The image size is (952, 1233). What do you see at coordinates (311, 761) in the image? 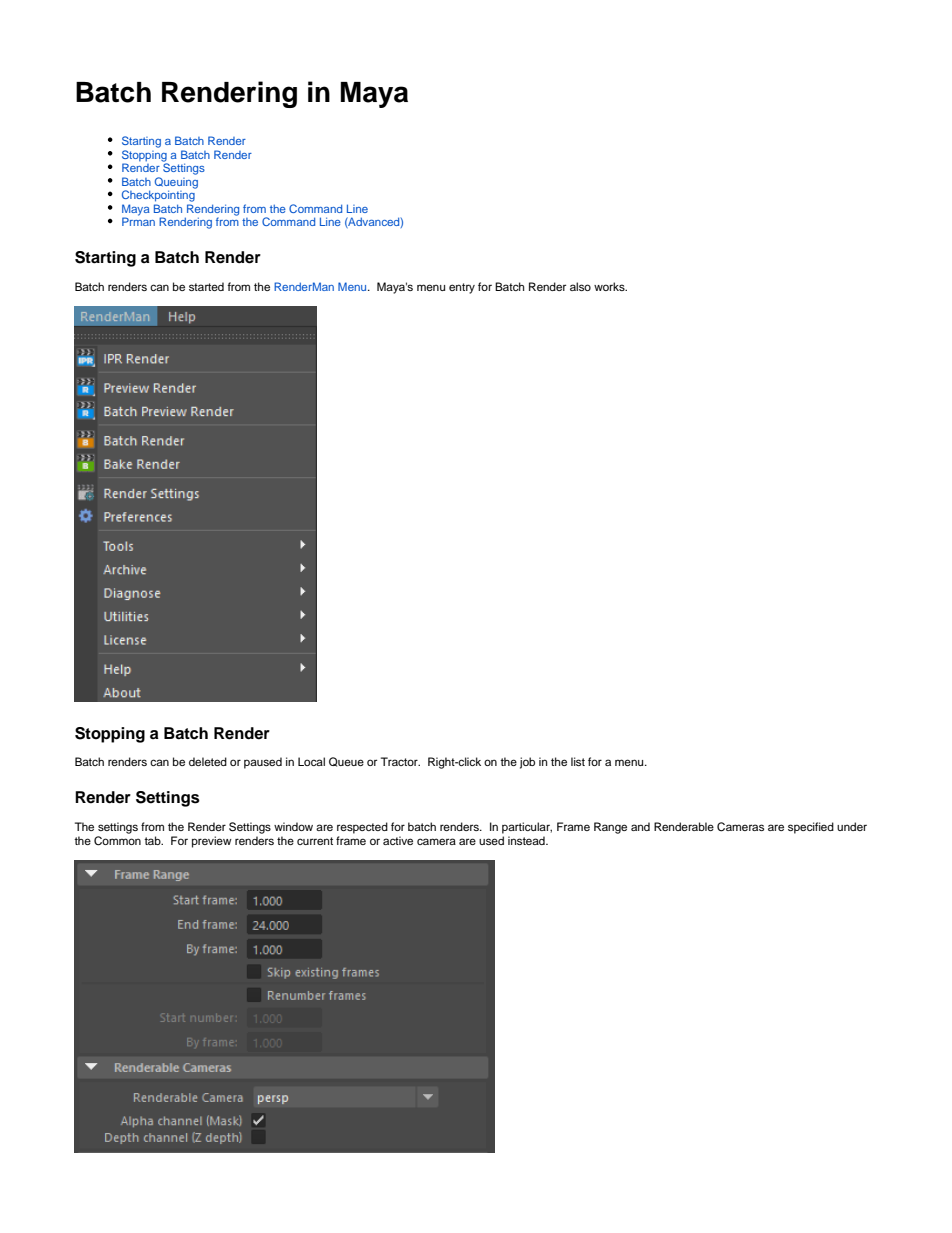
I see `Local` at bounding box center [311, 761].
